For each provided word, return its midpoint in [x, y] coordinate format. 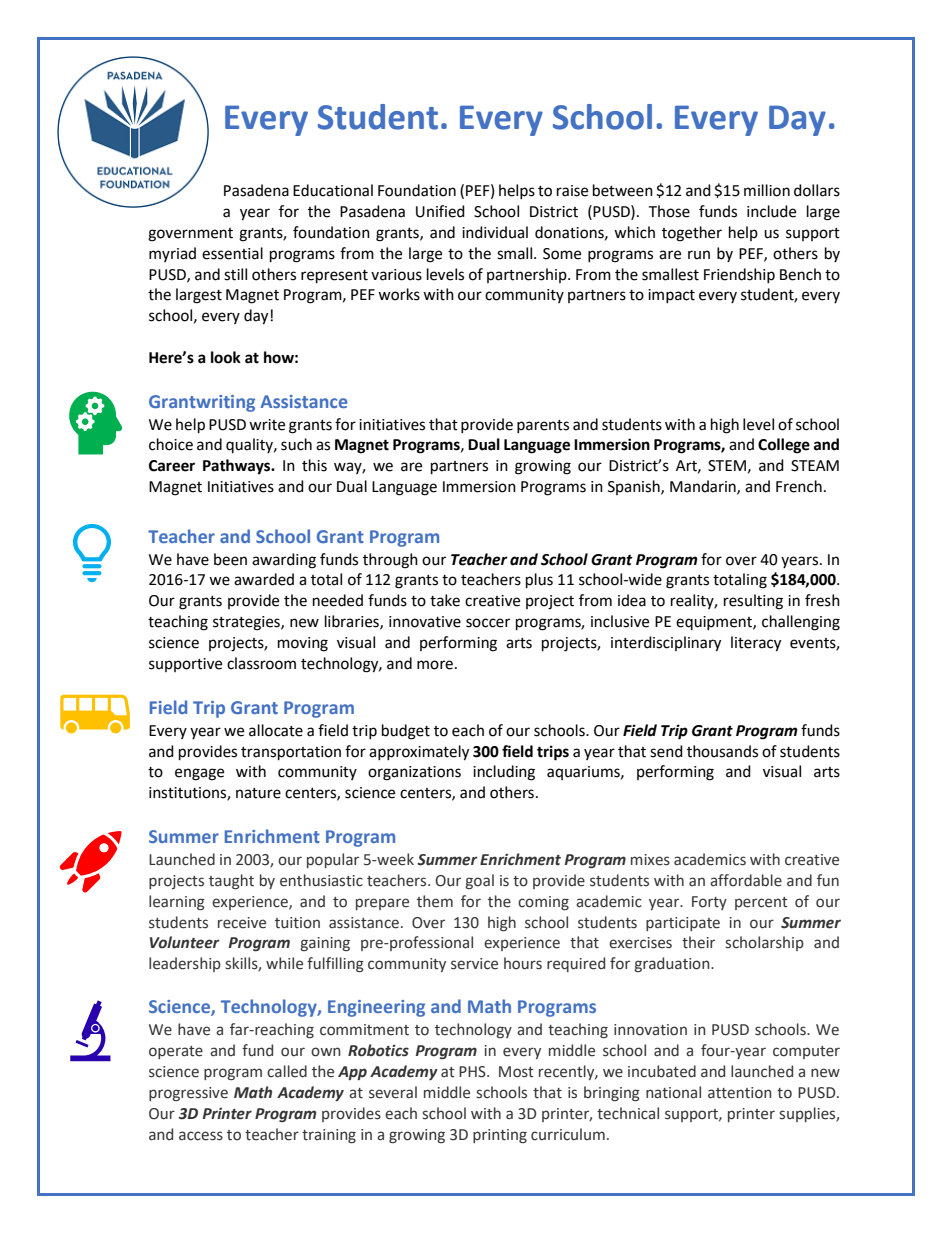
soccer [488, 623]
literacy [756, 644]
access [201, 1136]
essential [232, 253]
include [771, 211]
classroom [261, 663]
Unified [440, 211]
